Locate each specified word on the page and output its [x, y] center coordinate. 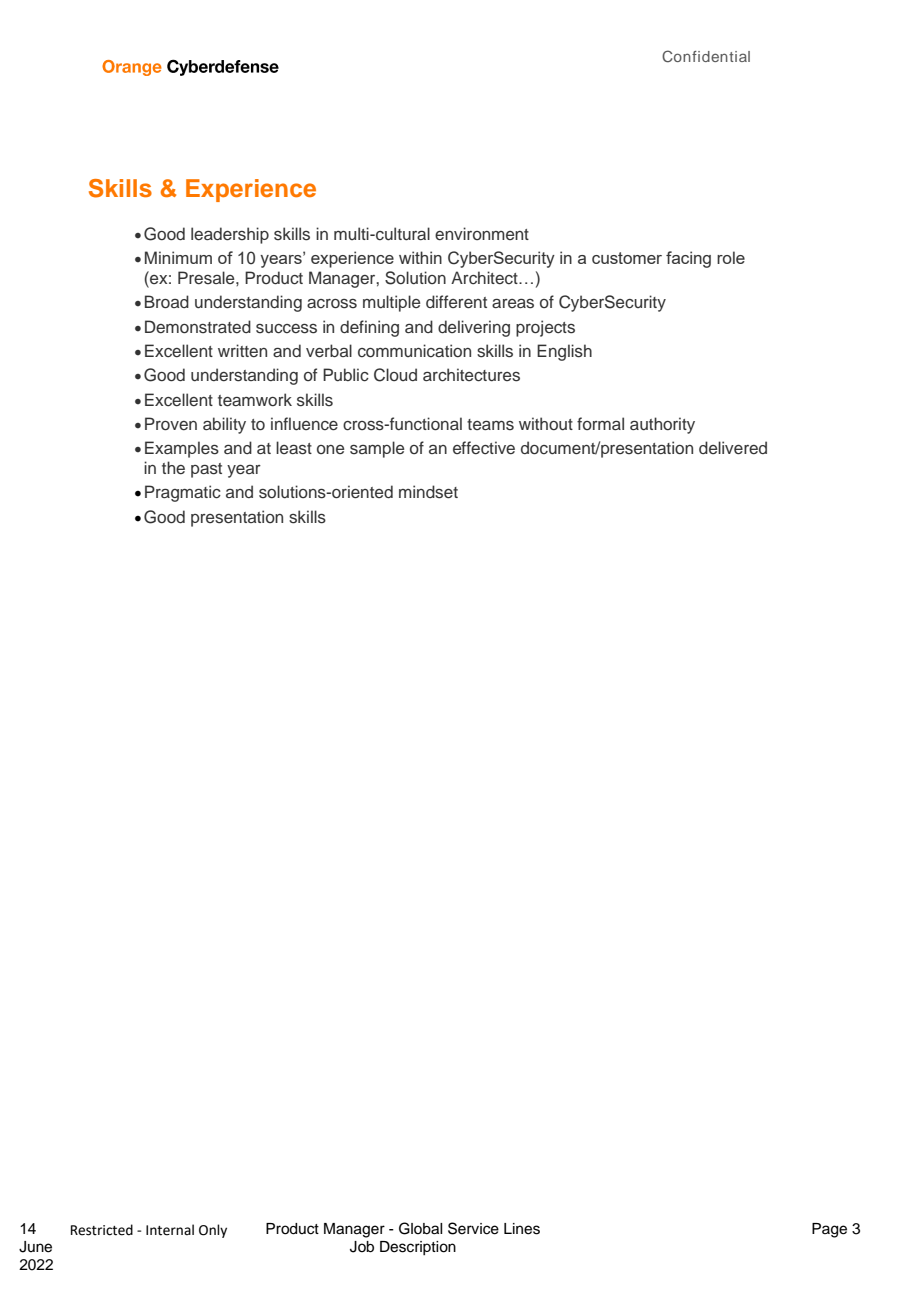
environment [482, 234]
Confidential [706, 56]
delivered [733, 448]
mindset [428, 492]
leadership [230, 235]
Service [473, 1228]
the [173, 468]
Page [829, 1230]
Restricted [102, 1230]
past [206, 470]
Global [420, 1228]
